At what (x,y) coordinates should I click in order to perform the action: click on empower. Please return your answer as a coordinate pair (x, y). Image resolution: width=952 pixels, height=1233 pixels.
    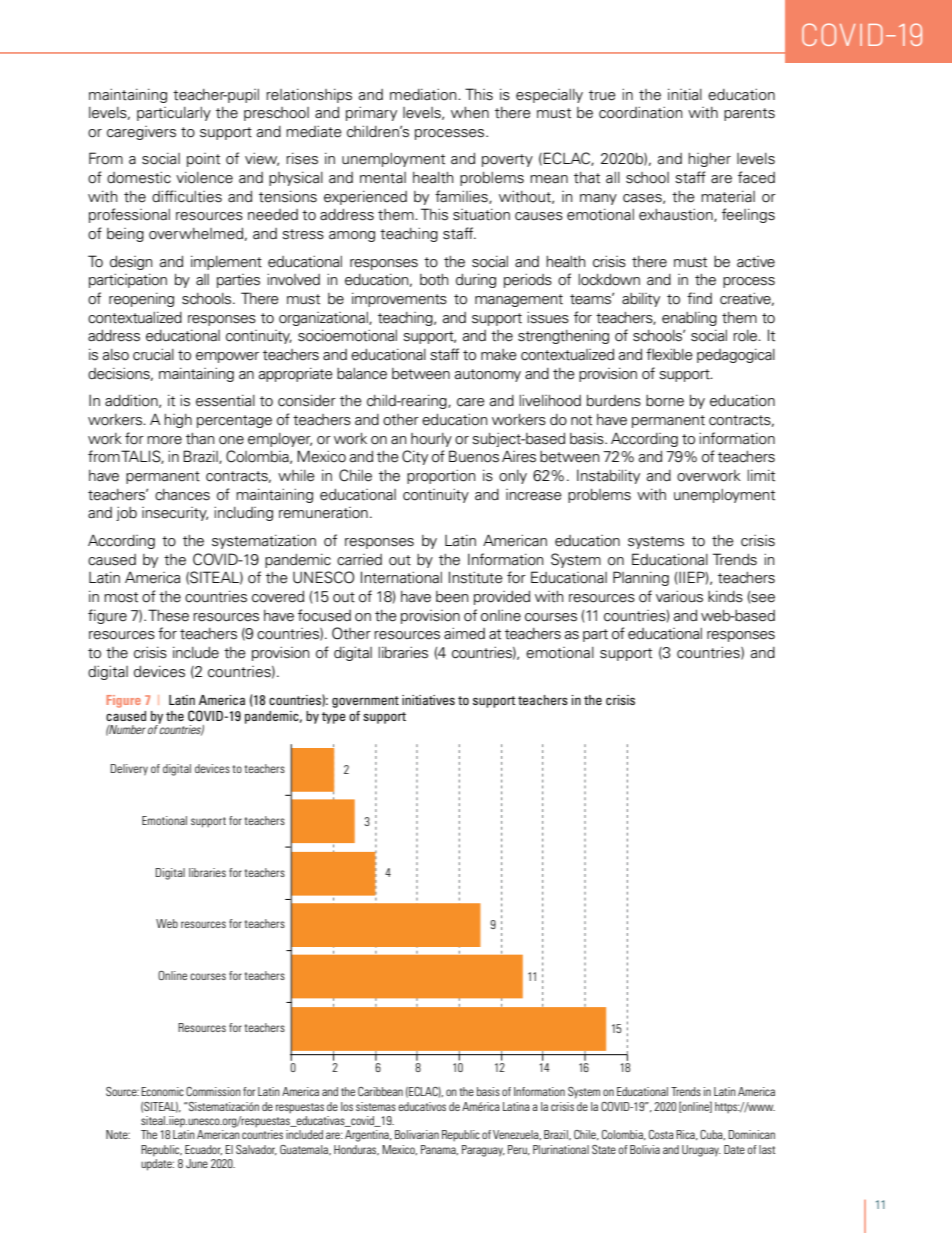
    Looking at the image, I should click on (227, 357).
